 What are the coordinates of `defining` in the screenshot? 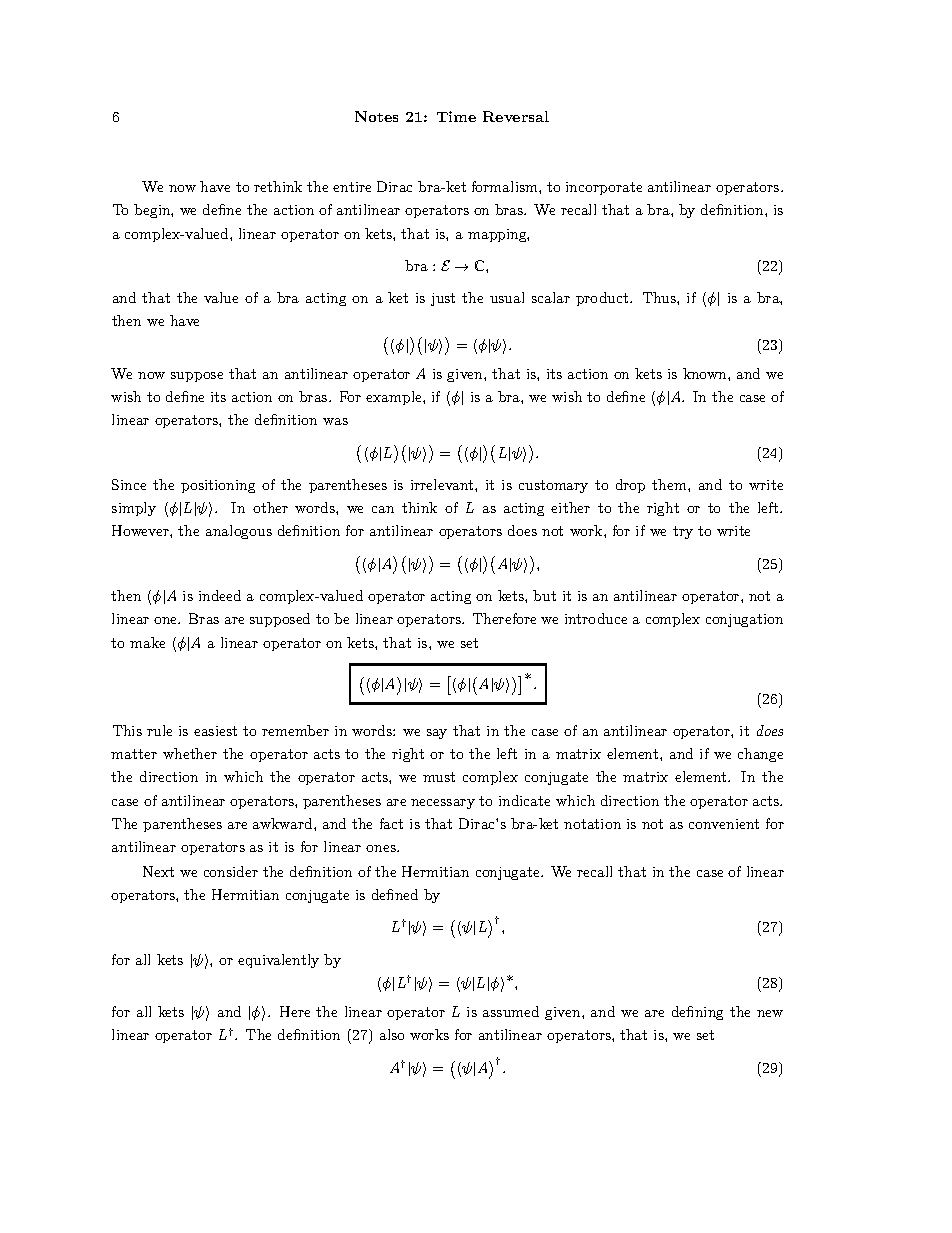 It's located at (697, 1013).
